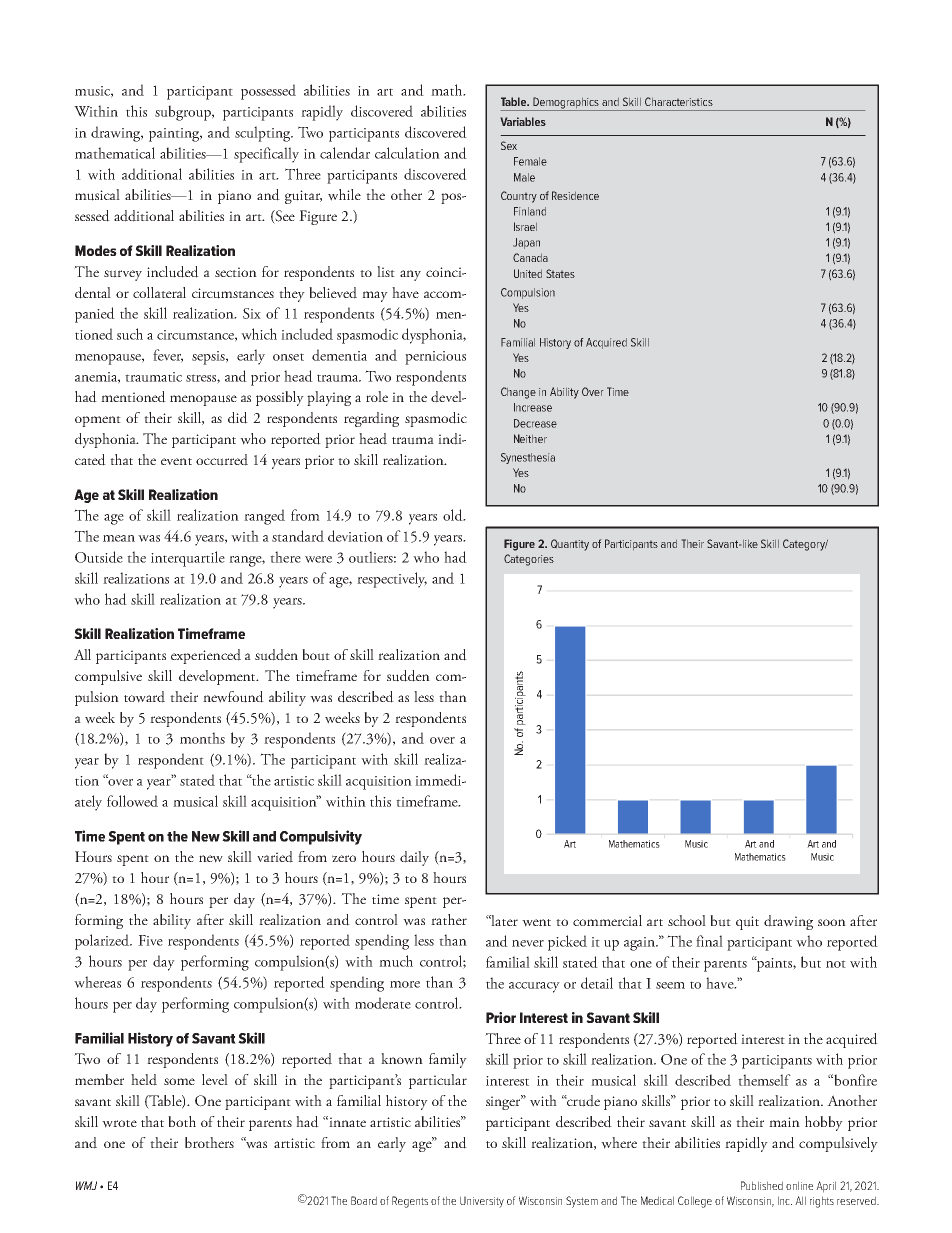 This screenshot has width=952, height=1233. I want to click on both, so click(182, 1121).
